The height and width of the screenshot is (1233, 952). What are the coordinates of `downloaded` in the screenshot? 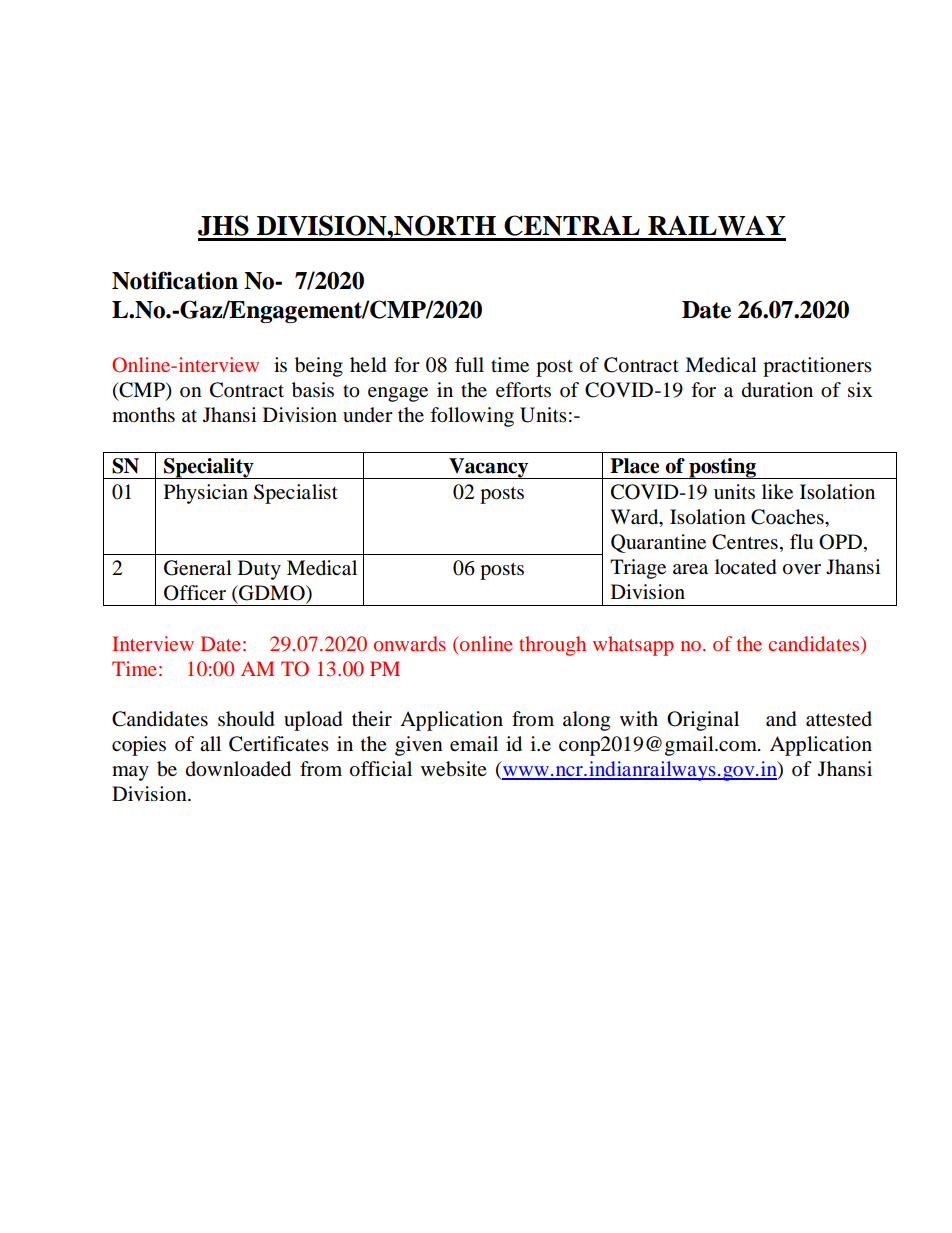 It's located at (238, 769).
